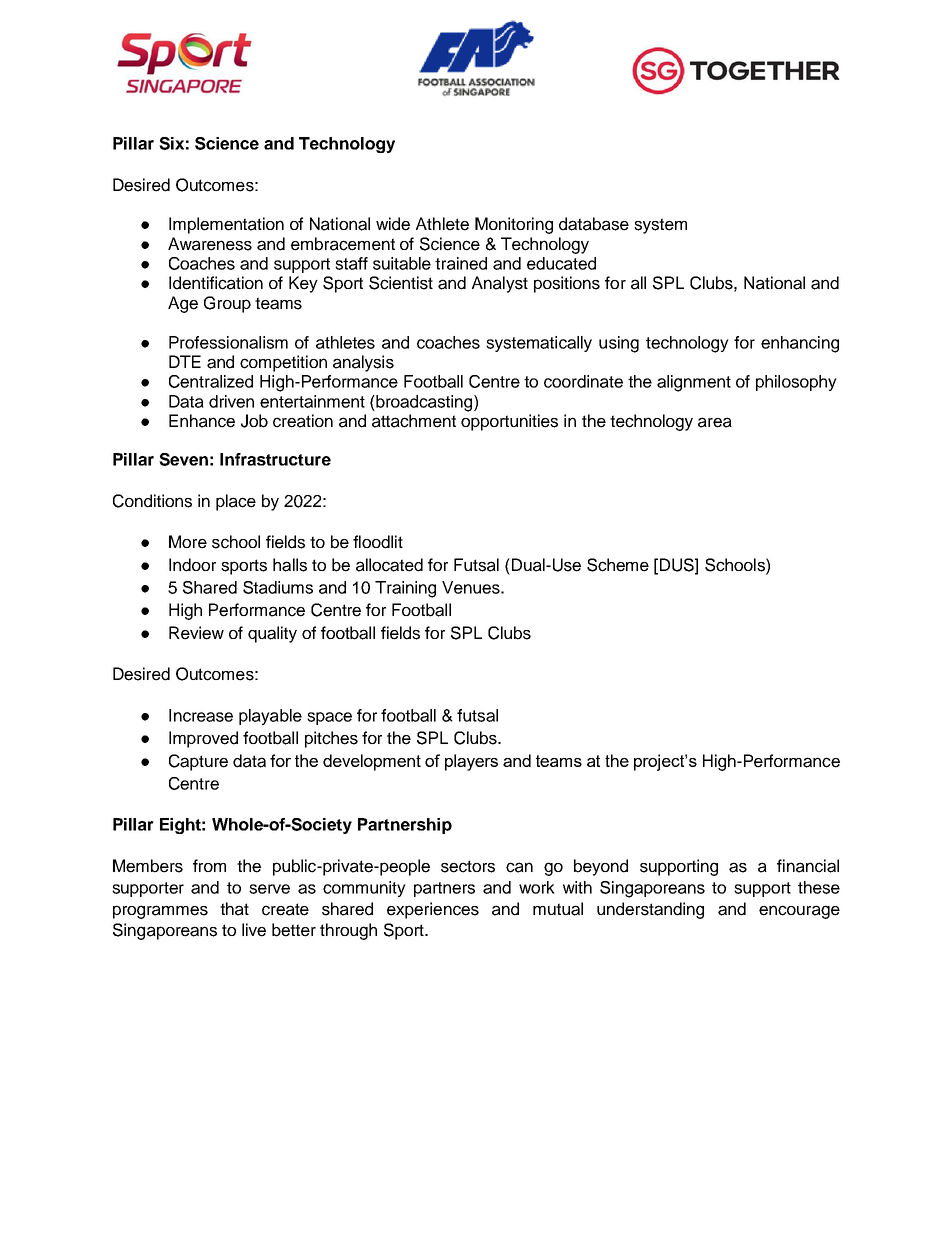 The height and width of the screenshot is (1233, 952). Describe the element at coordinates (808, 866) in the screenshot. I see `financial` at that location.
